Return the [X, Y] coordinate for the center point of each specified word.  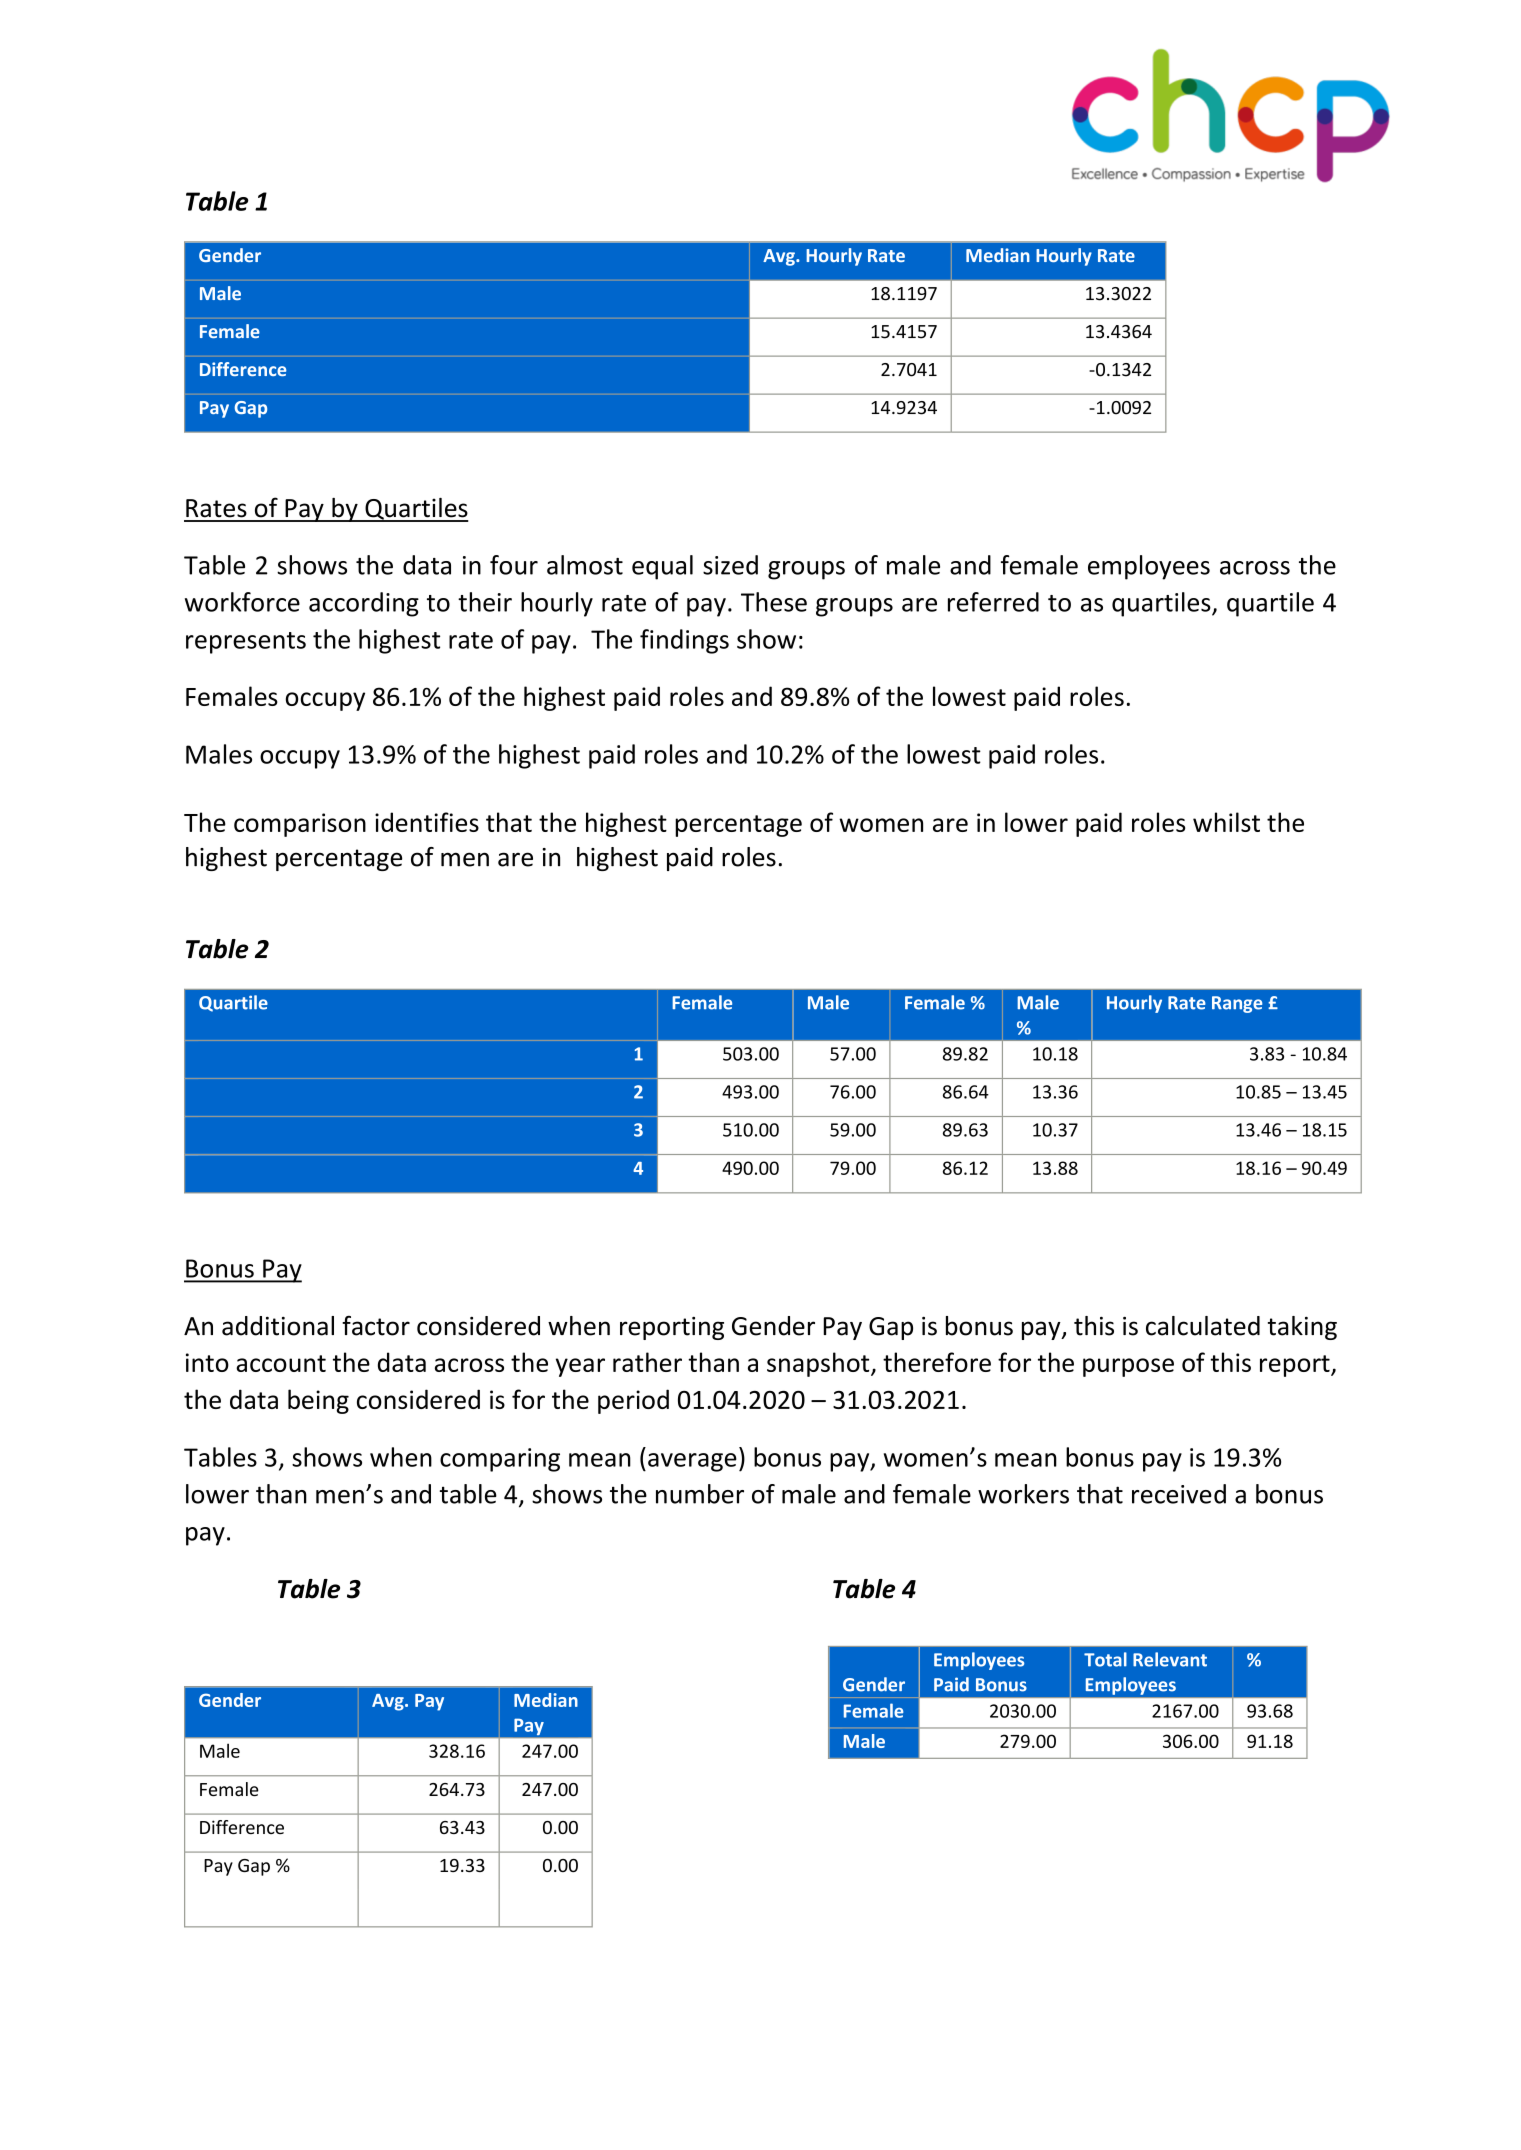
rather [647, 1362]
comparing [500, 1460]
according [364, 604]
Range [1237, 1004]
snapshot [819, 1364]
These [774, 602]
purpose [1128, 1367]
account [281, 1363]
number [700, 1494]
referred [993, 602]
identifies [427, 822]
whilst [1226, 822]
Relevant [1170, 1659]
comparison [300, 825]
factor [376, 1326]
